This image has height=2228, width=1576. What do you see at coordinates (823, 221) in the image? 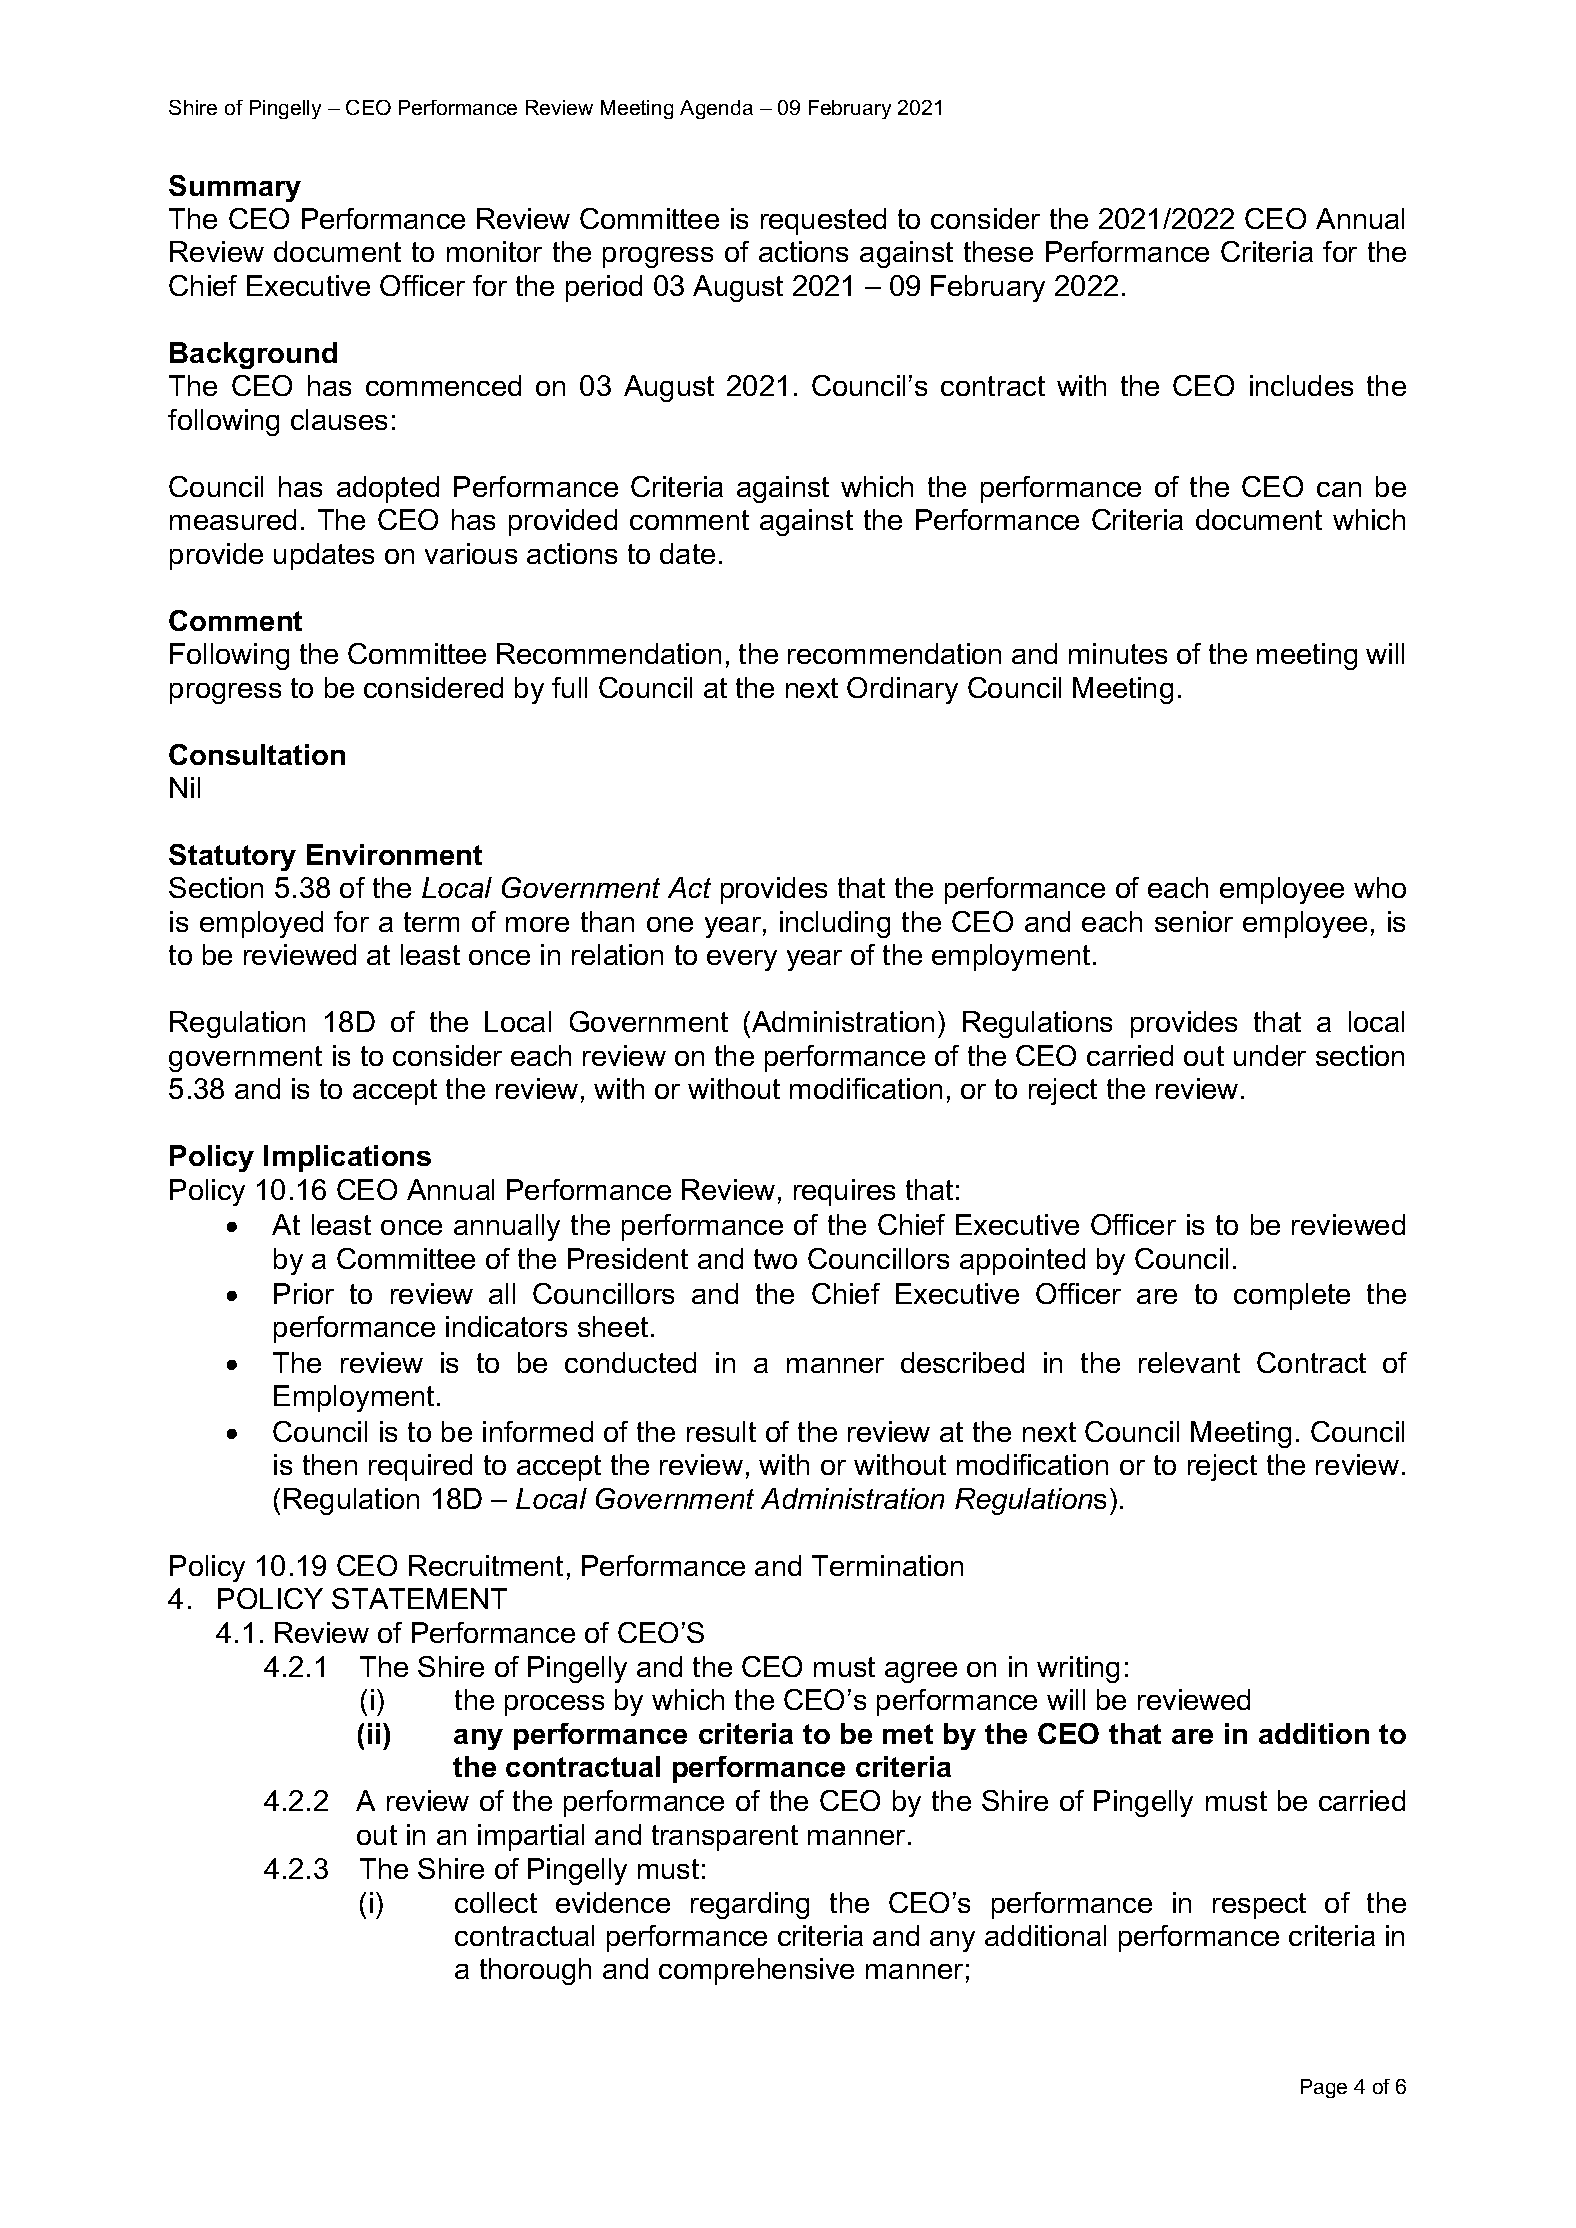
I see `requested` at bounding box center [823, 221].
